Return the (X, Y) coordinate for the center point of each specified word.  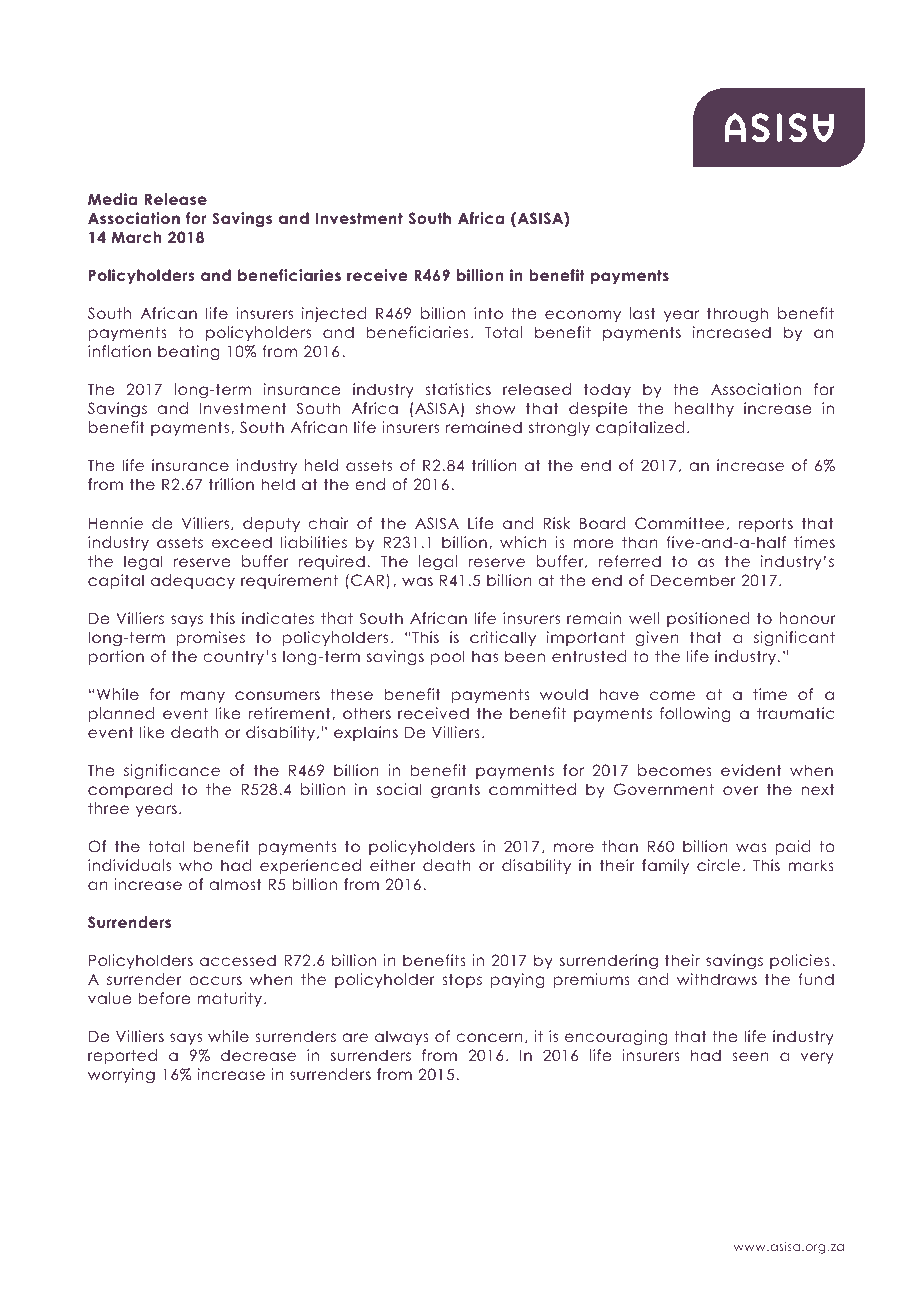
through (737, 315)
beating (189, 352)
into (488, 313)
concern (490, 1037)
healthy (704, 409)
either (393, 865)
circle (718, 865)
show (496, 408)
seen (751, 1056)
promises (211, 638)
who (195, 865)
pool (448, 657)
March (136, 237)
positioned (708, 619)
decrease (258, 1055)
